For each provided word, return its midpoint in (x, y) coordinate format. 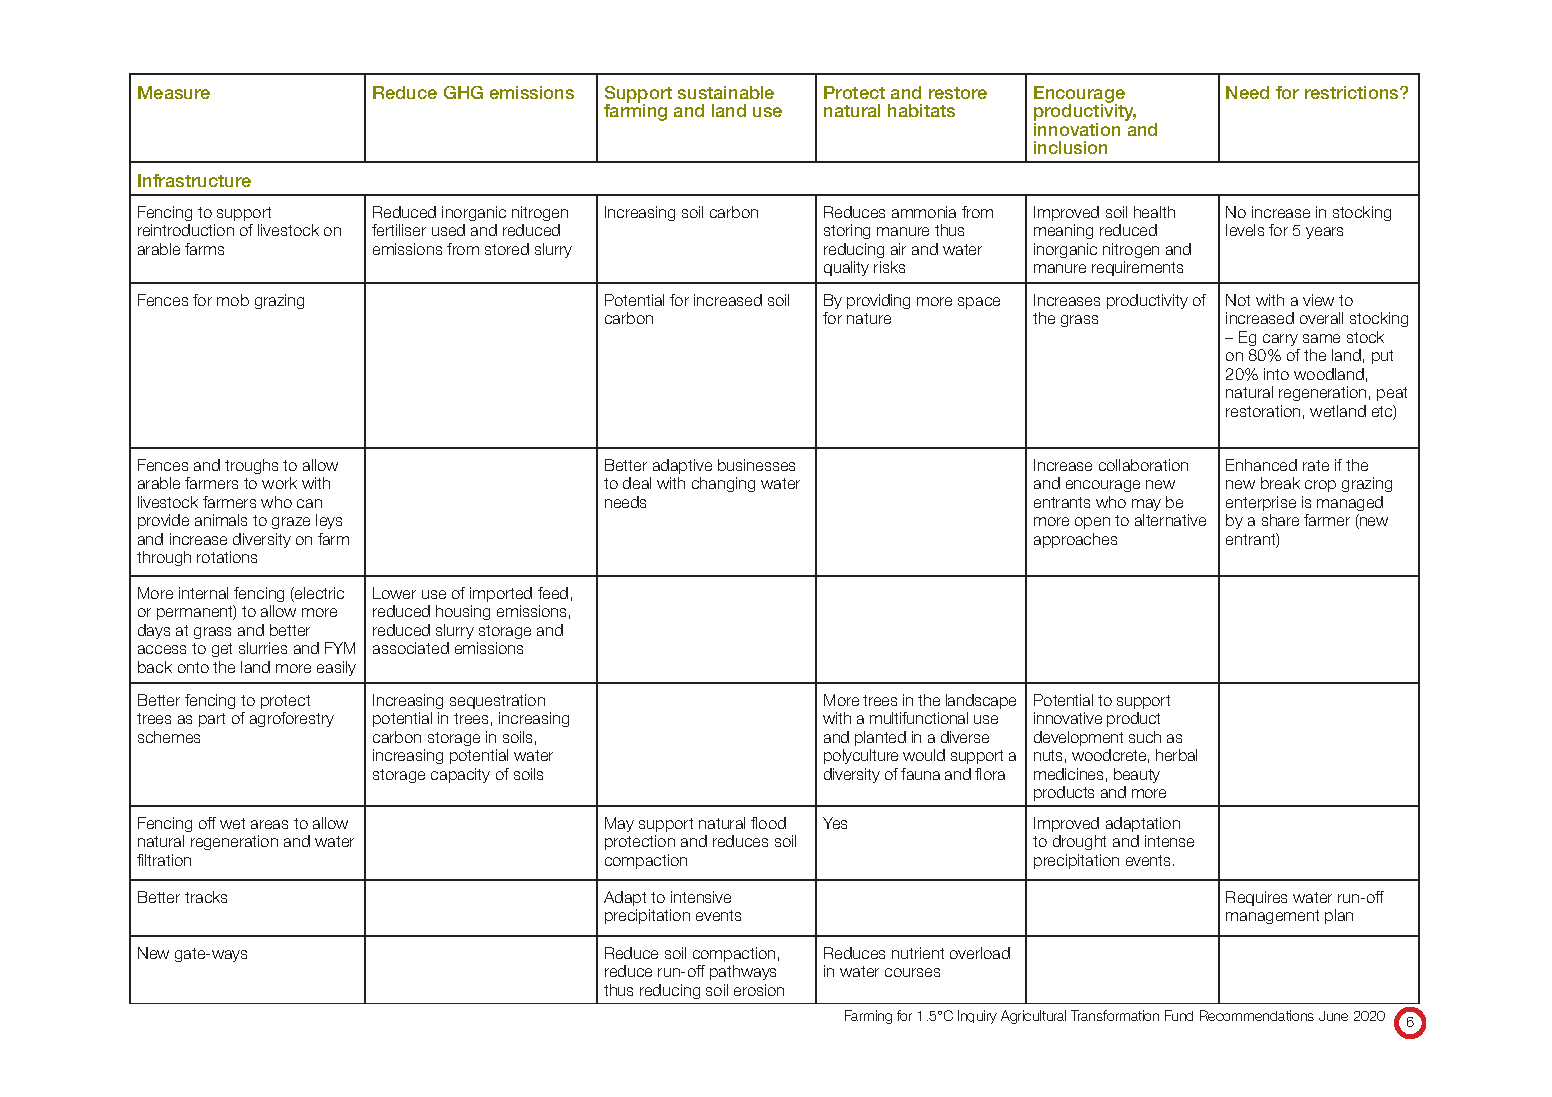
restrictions (1353, 92)
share (1280, 520)
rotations (227, 557)
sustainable (726, 92)
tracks (206, 897)
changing (723, 484)
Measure (174, 92)
